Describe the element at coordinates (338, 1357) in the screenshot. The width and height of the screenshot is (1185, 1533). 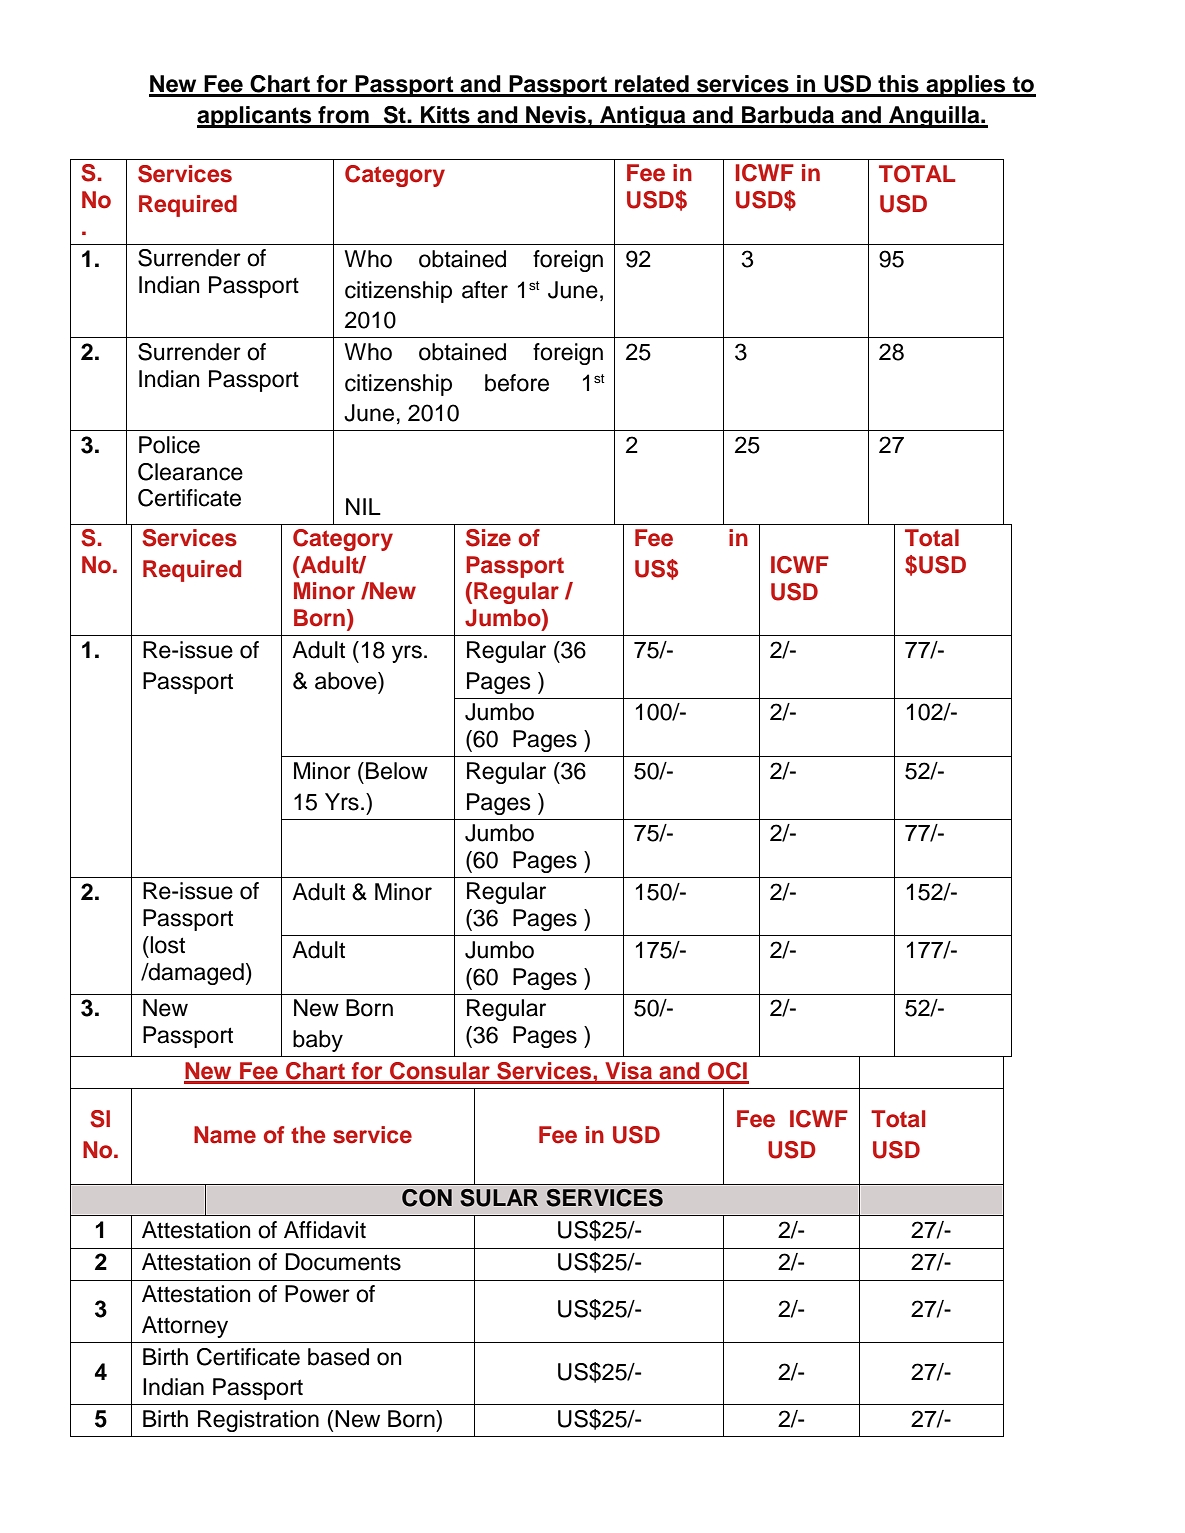
I see `based` at that location.
